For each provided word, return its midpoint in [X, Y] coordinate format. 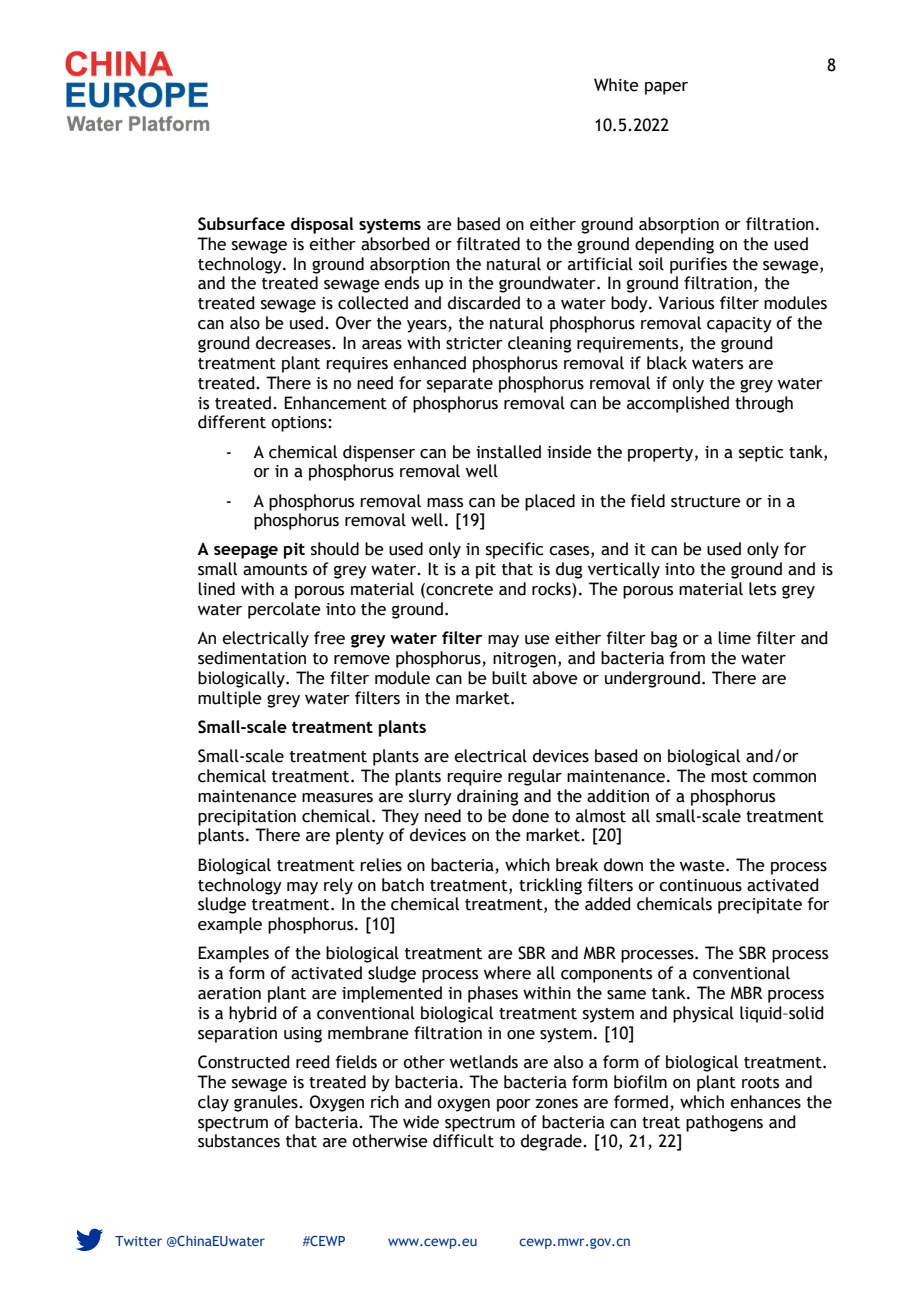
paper [666, 88]
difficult [463, 1141]
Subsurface [241, 224]
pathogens [724, 1123]
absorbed [395, 244]
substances [239, 1141]
